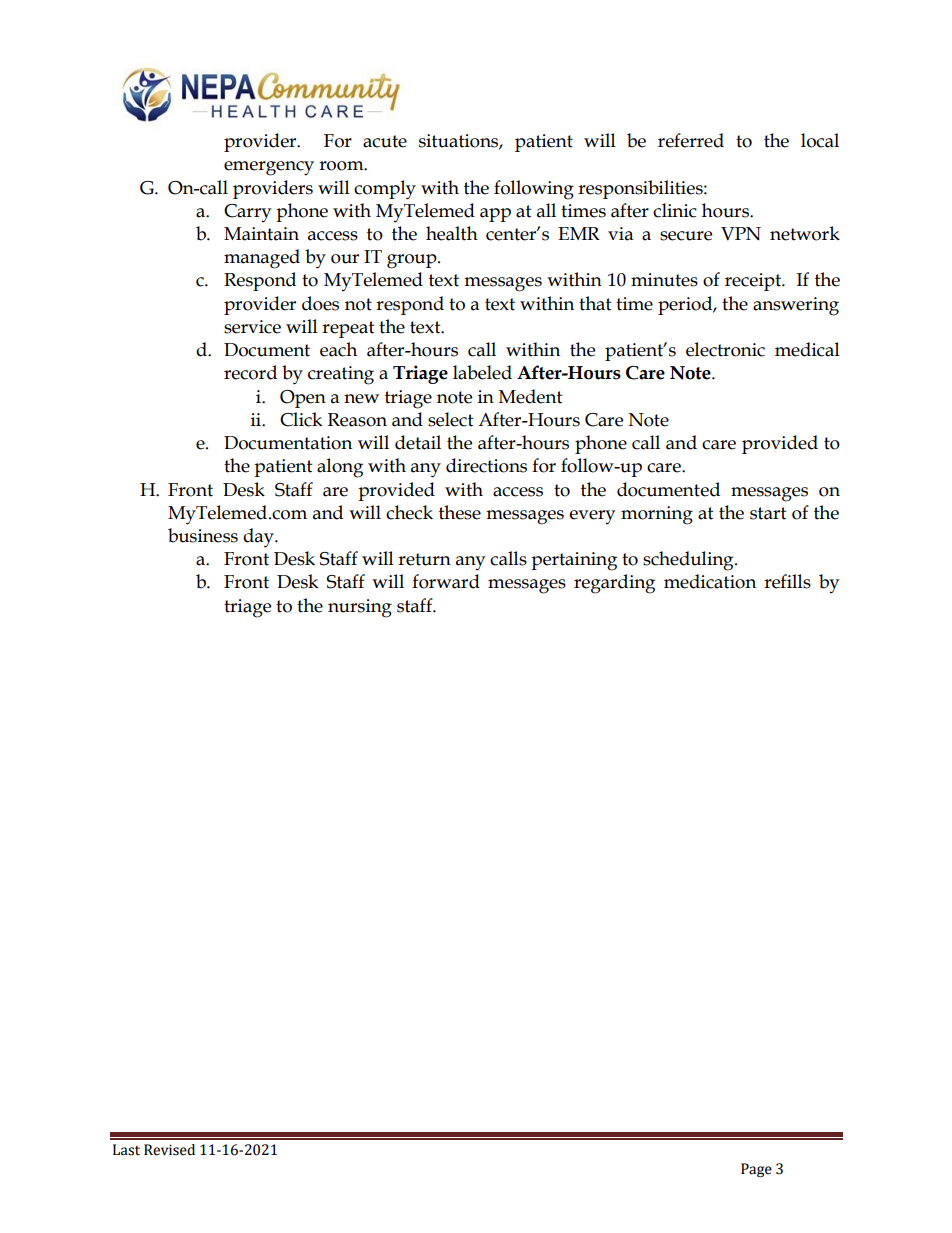 This page has height=1233, width=952. I want to click on forward, so click(446, 581).
